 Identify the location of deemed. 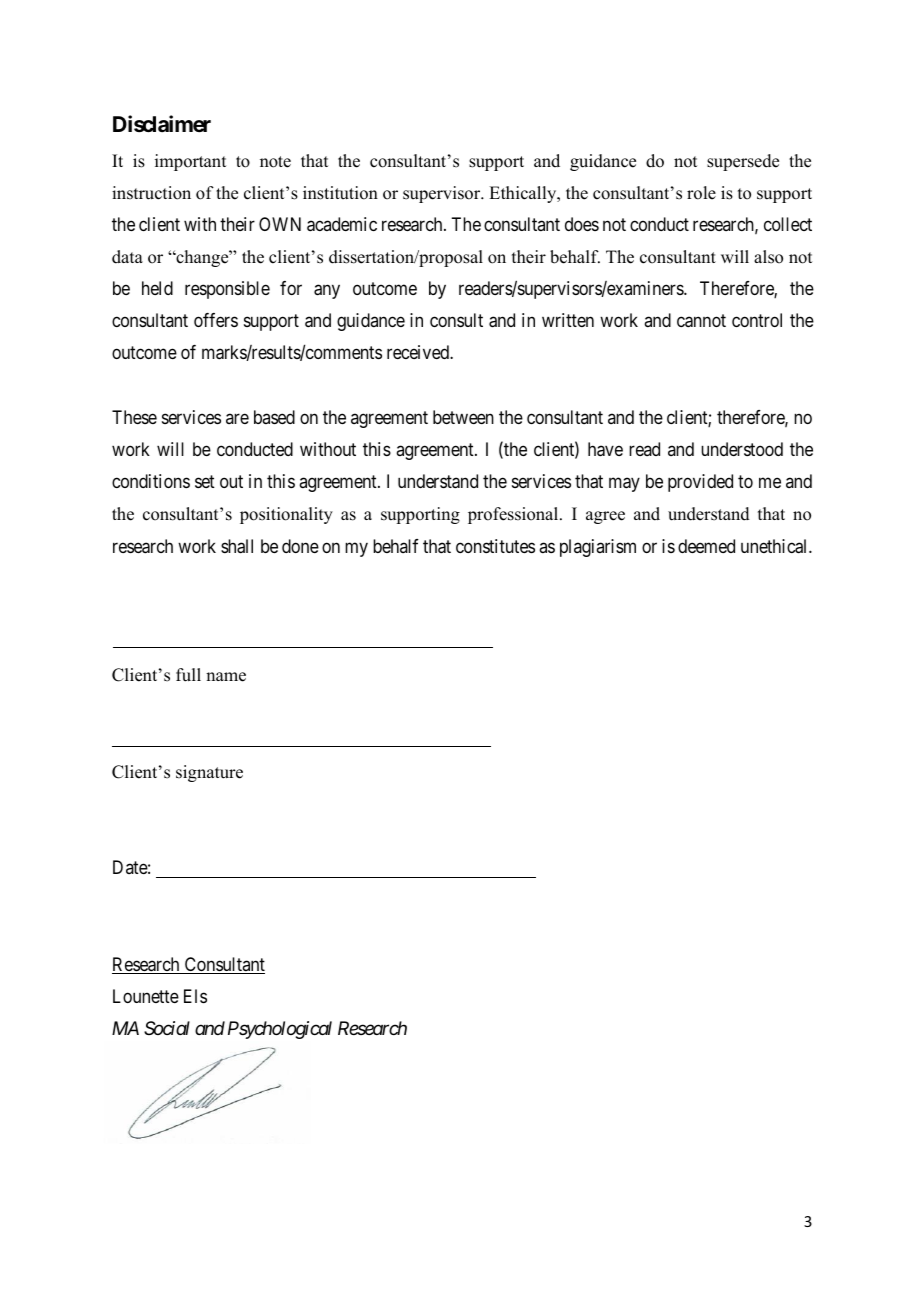
(706, 546).
